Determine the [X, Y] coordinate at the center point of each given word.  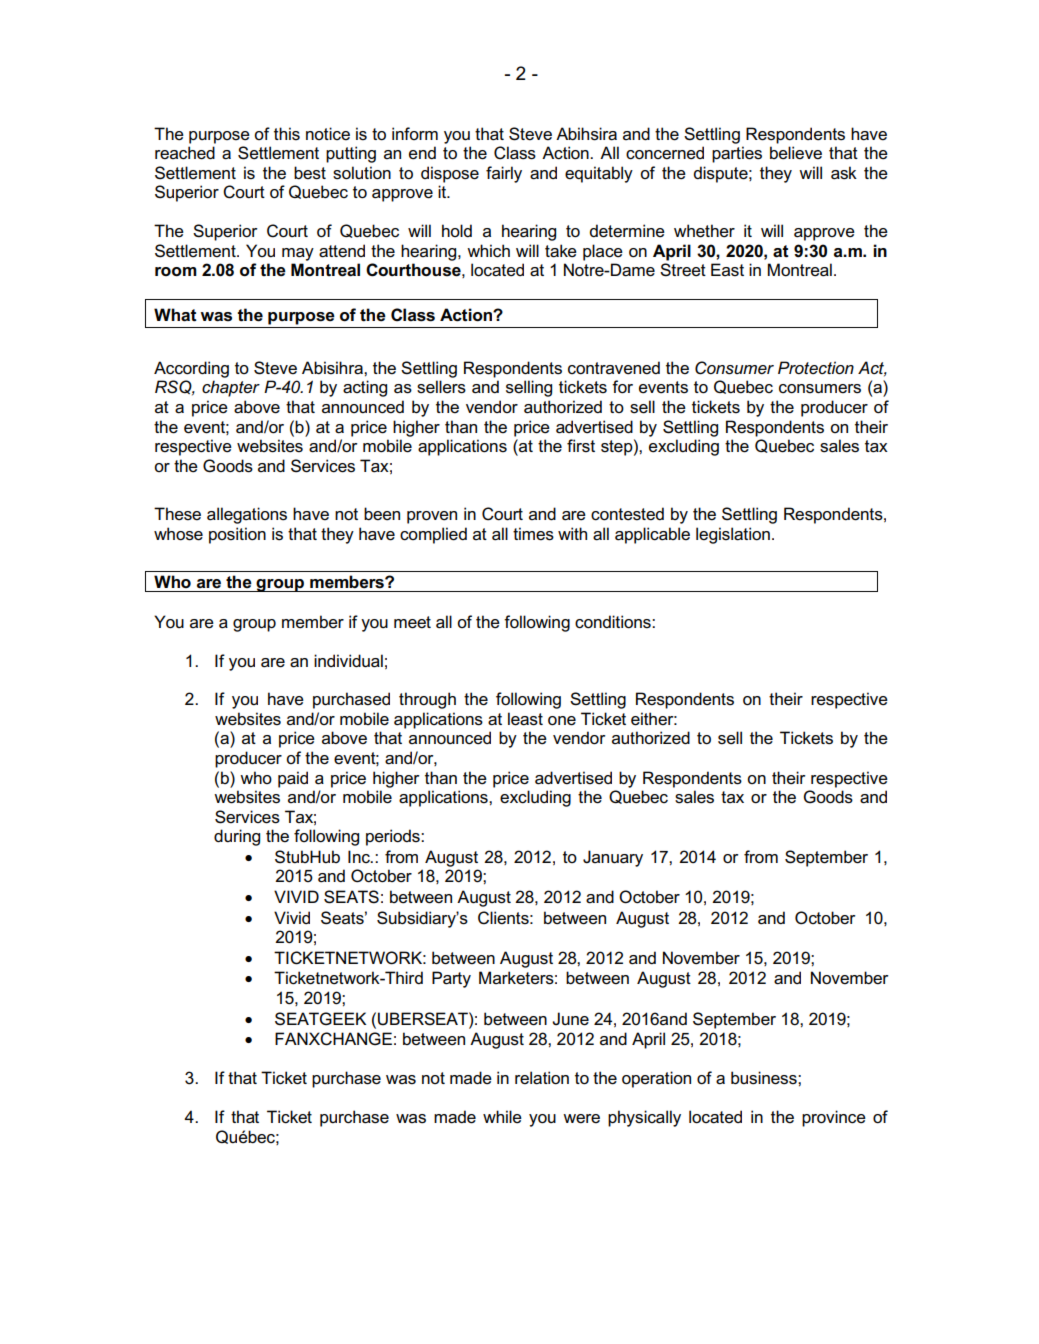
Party [451, 979]
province [834, 1118]
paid [293, 779]
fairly [504, 174]
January [613, 858]
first [581, 446]
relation [542, 1078]
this [287, 134]
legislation [733, 535]
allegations [247, 515]
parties [737, 154]
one [562, 721]
